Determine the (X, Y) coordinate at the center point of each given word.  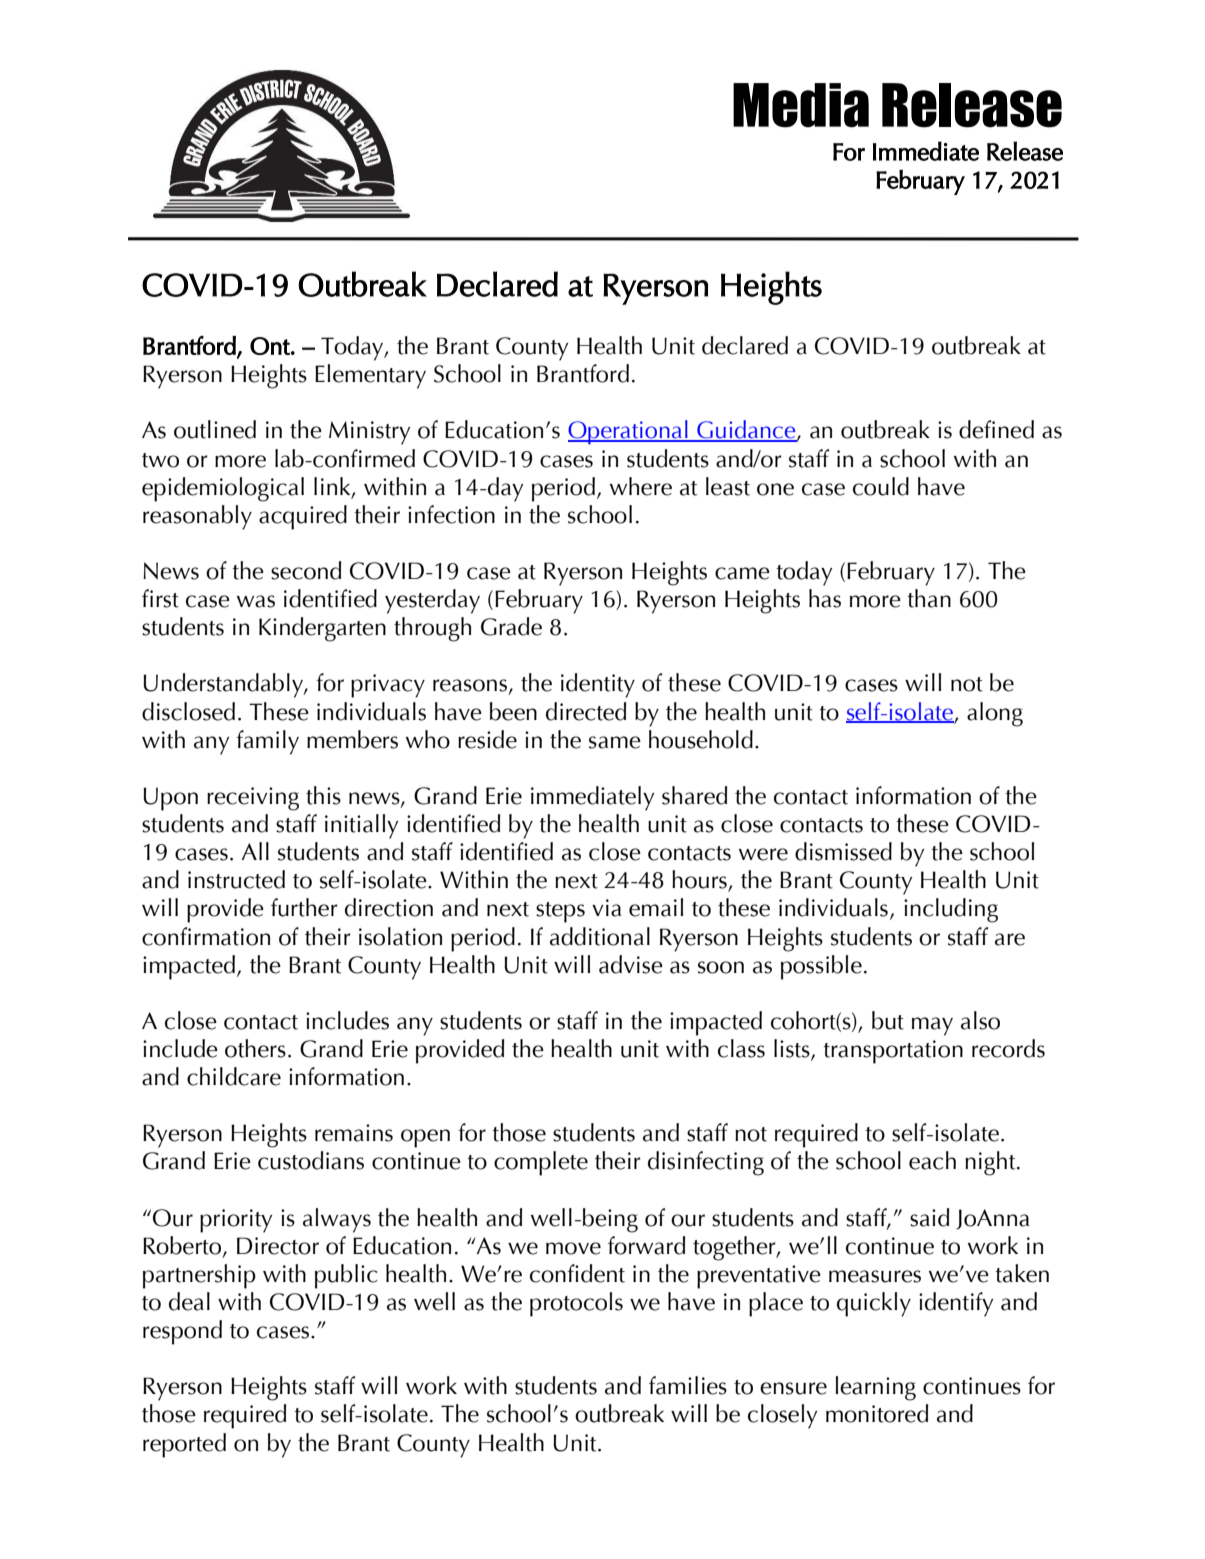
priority (236, 1221)
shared (694, 795)
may (932, 1026)
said (929, 1217)
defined (996, 429)
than (929, 598)
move (573, 1248)
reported (184, 1445)
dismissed (843, 851)
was (256, 601)
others (255, 1048)
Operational (629, 432)
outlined (215, 429)
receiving (253, 799)
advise (631, 964)
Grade (511, 626)
